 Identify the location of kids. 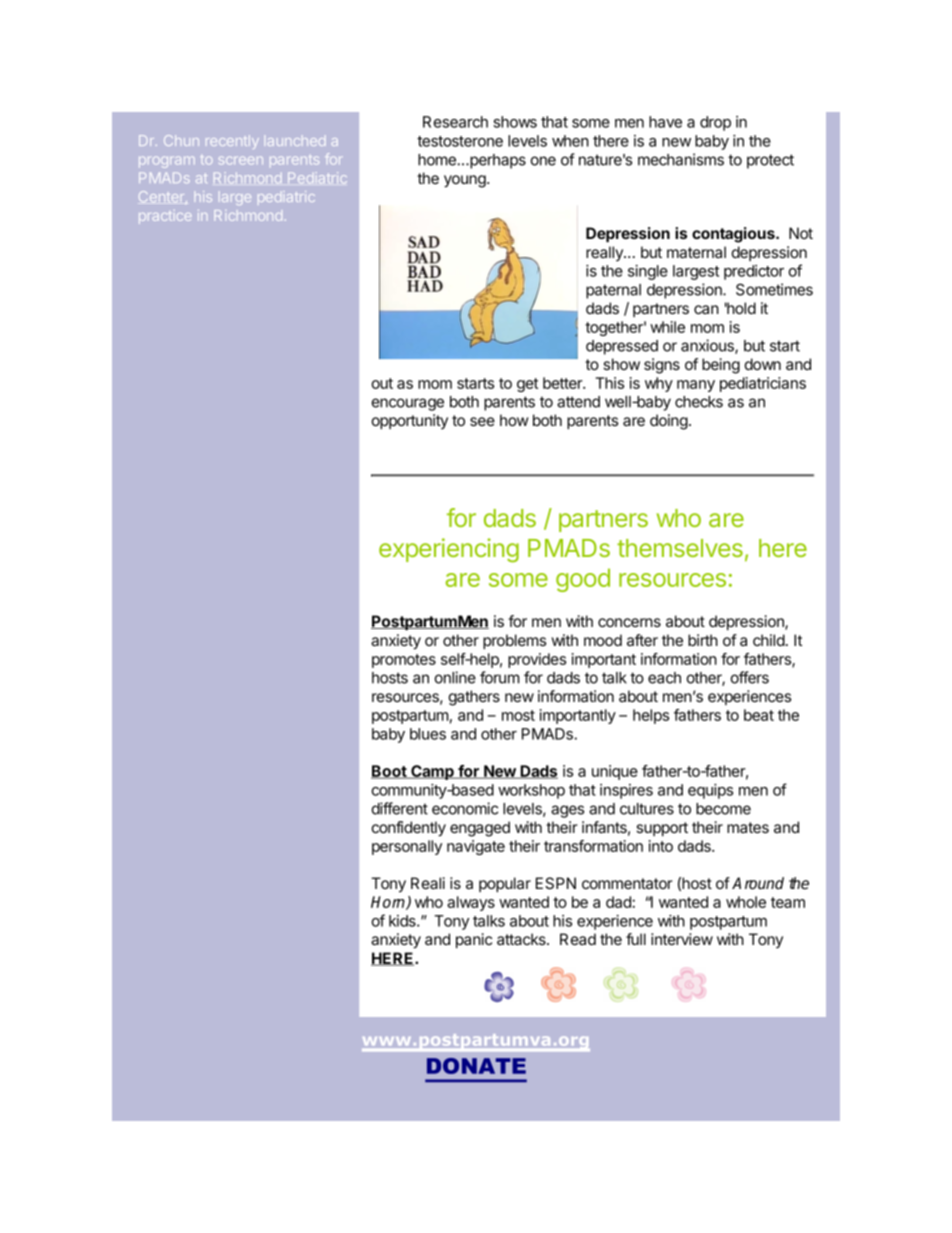
(403, 921).
